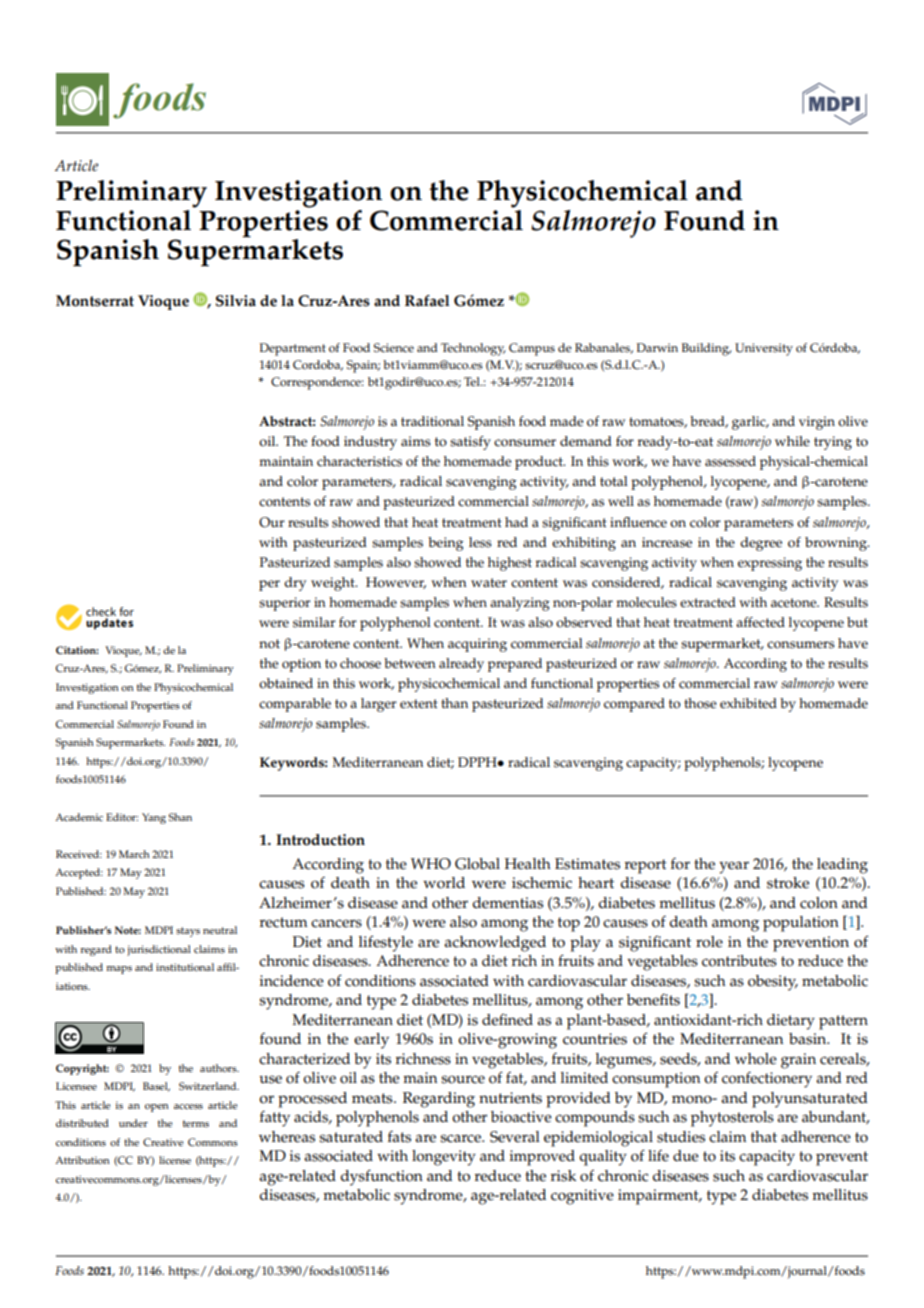 The image size is (924, 1308). What do you see at coordinates (236, 301) in the page?
I see `Silvia` at bounding box center [236, 301].
